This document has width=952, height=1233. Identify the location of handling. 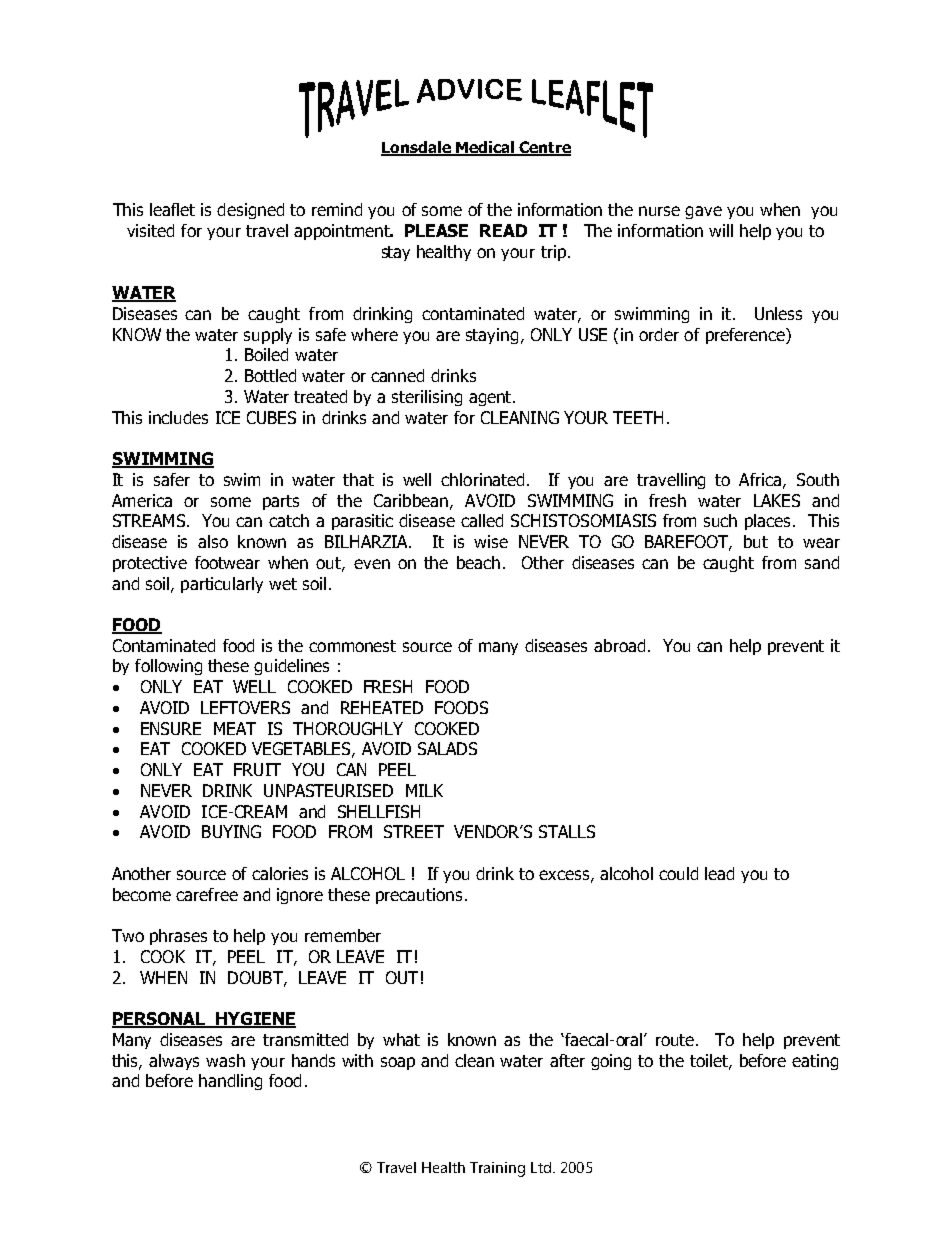
(230, 1082).
